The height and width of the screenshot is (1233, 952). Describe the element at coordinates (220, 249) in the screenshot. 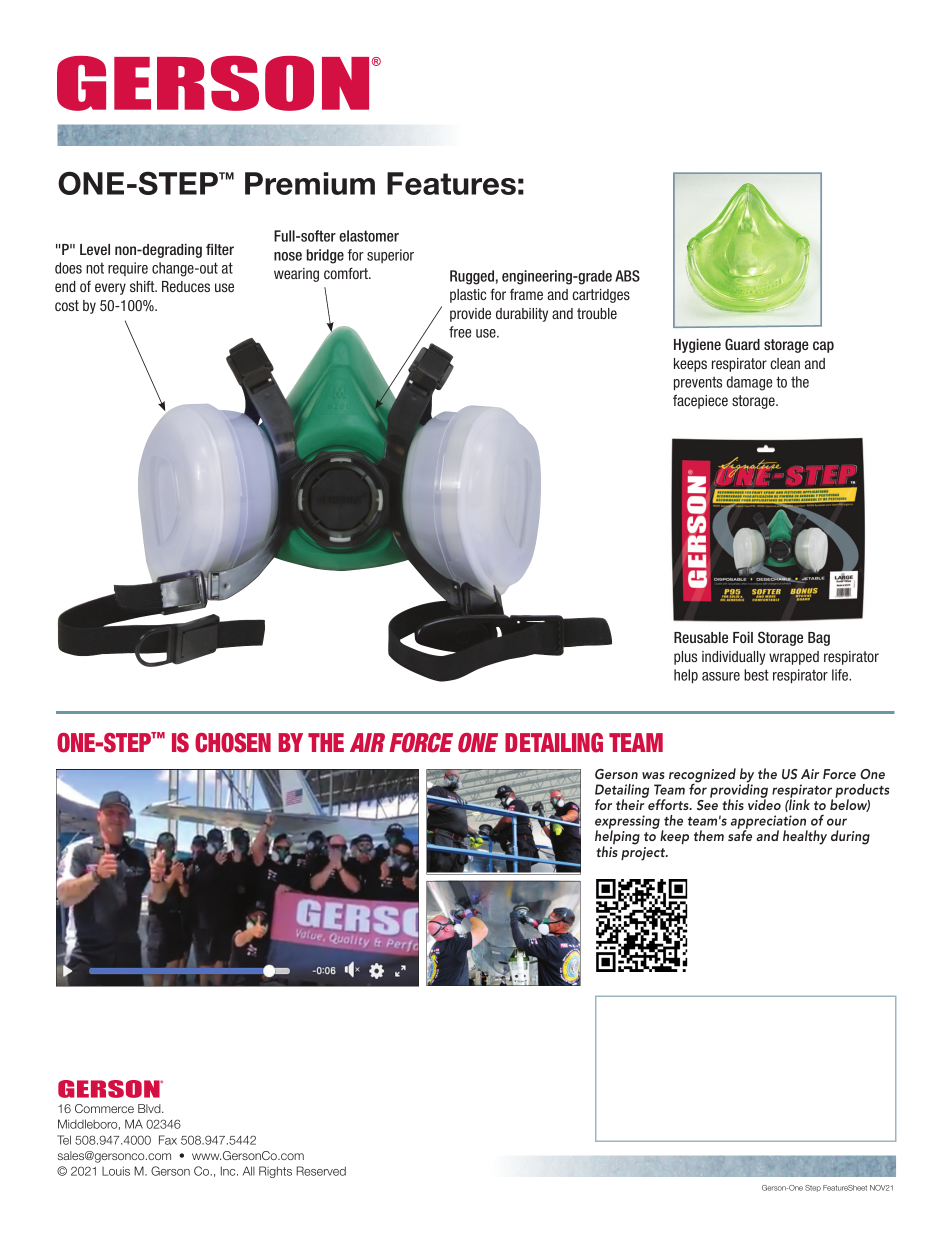

I see `filter` at that location.
